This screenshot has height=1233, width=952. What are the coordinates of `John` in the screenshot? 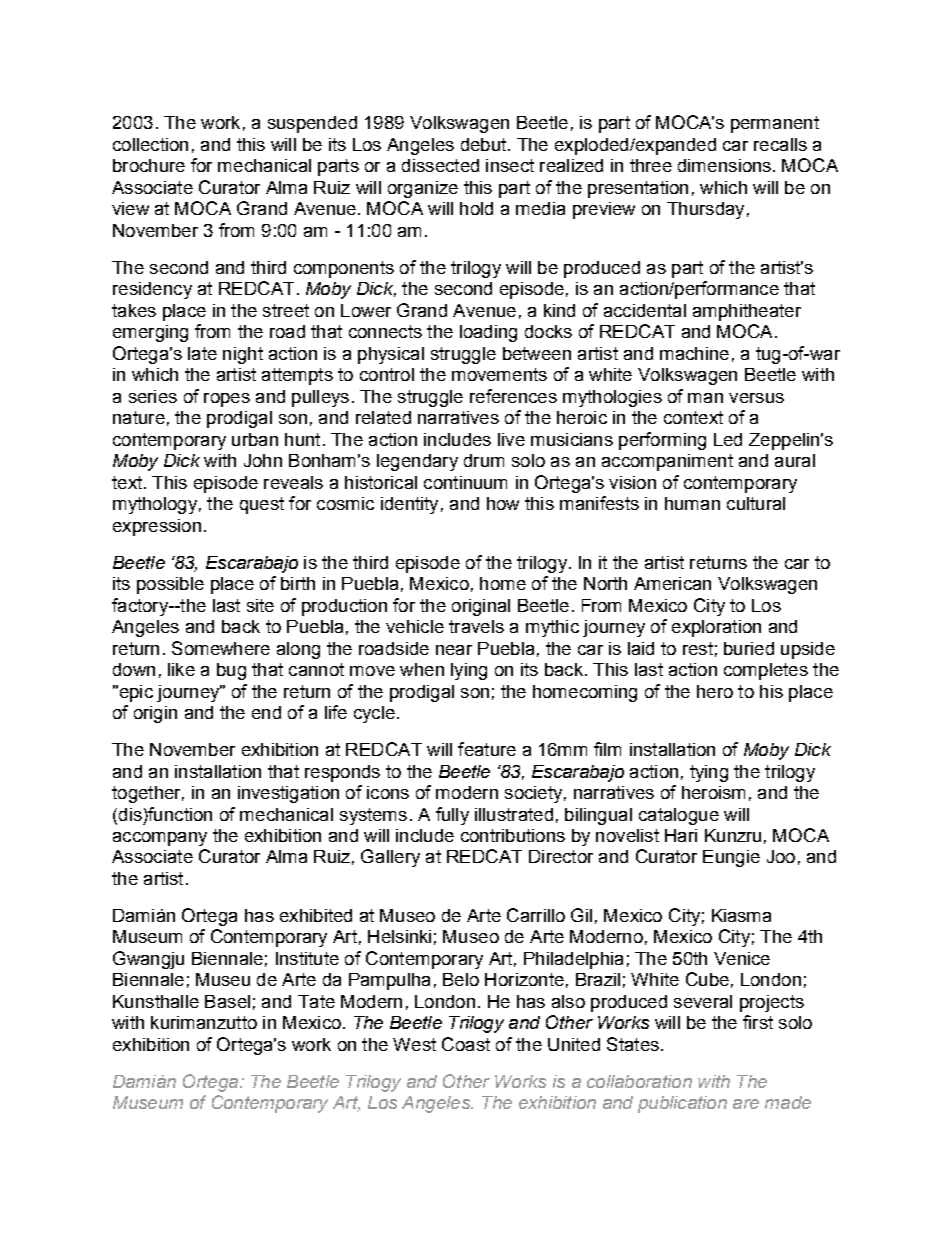 It's located at (263, 460).
